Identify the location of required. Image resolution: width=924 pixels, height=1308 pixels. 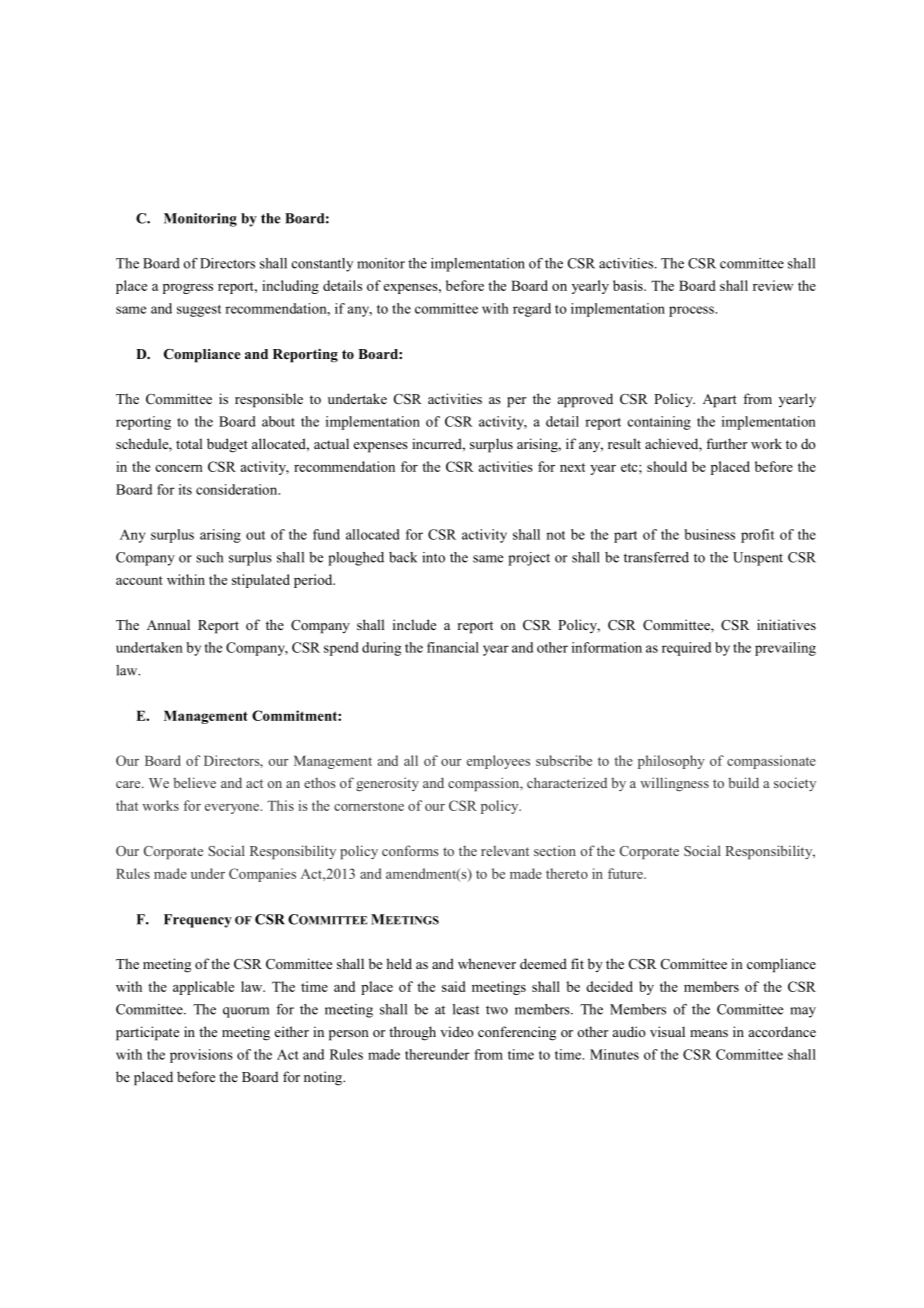
(686, 649).
